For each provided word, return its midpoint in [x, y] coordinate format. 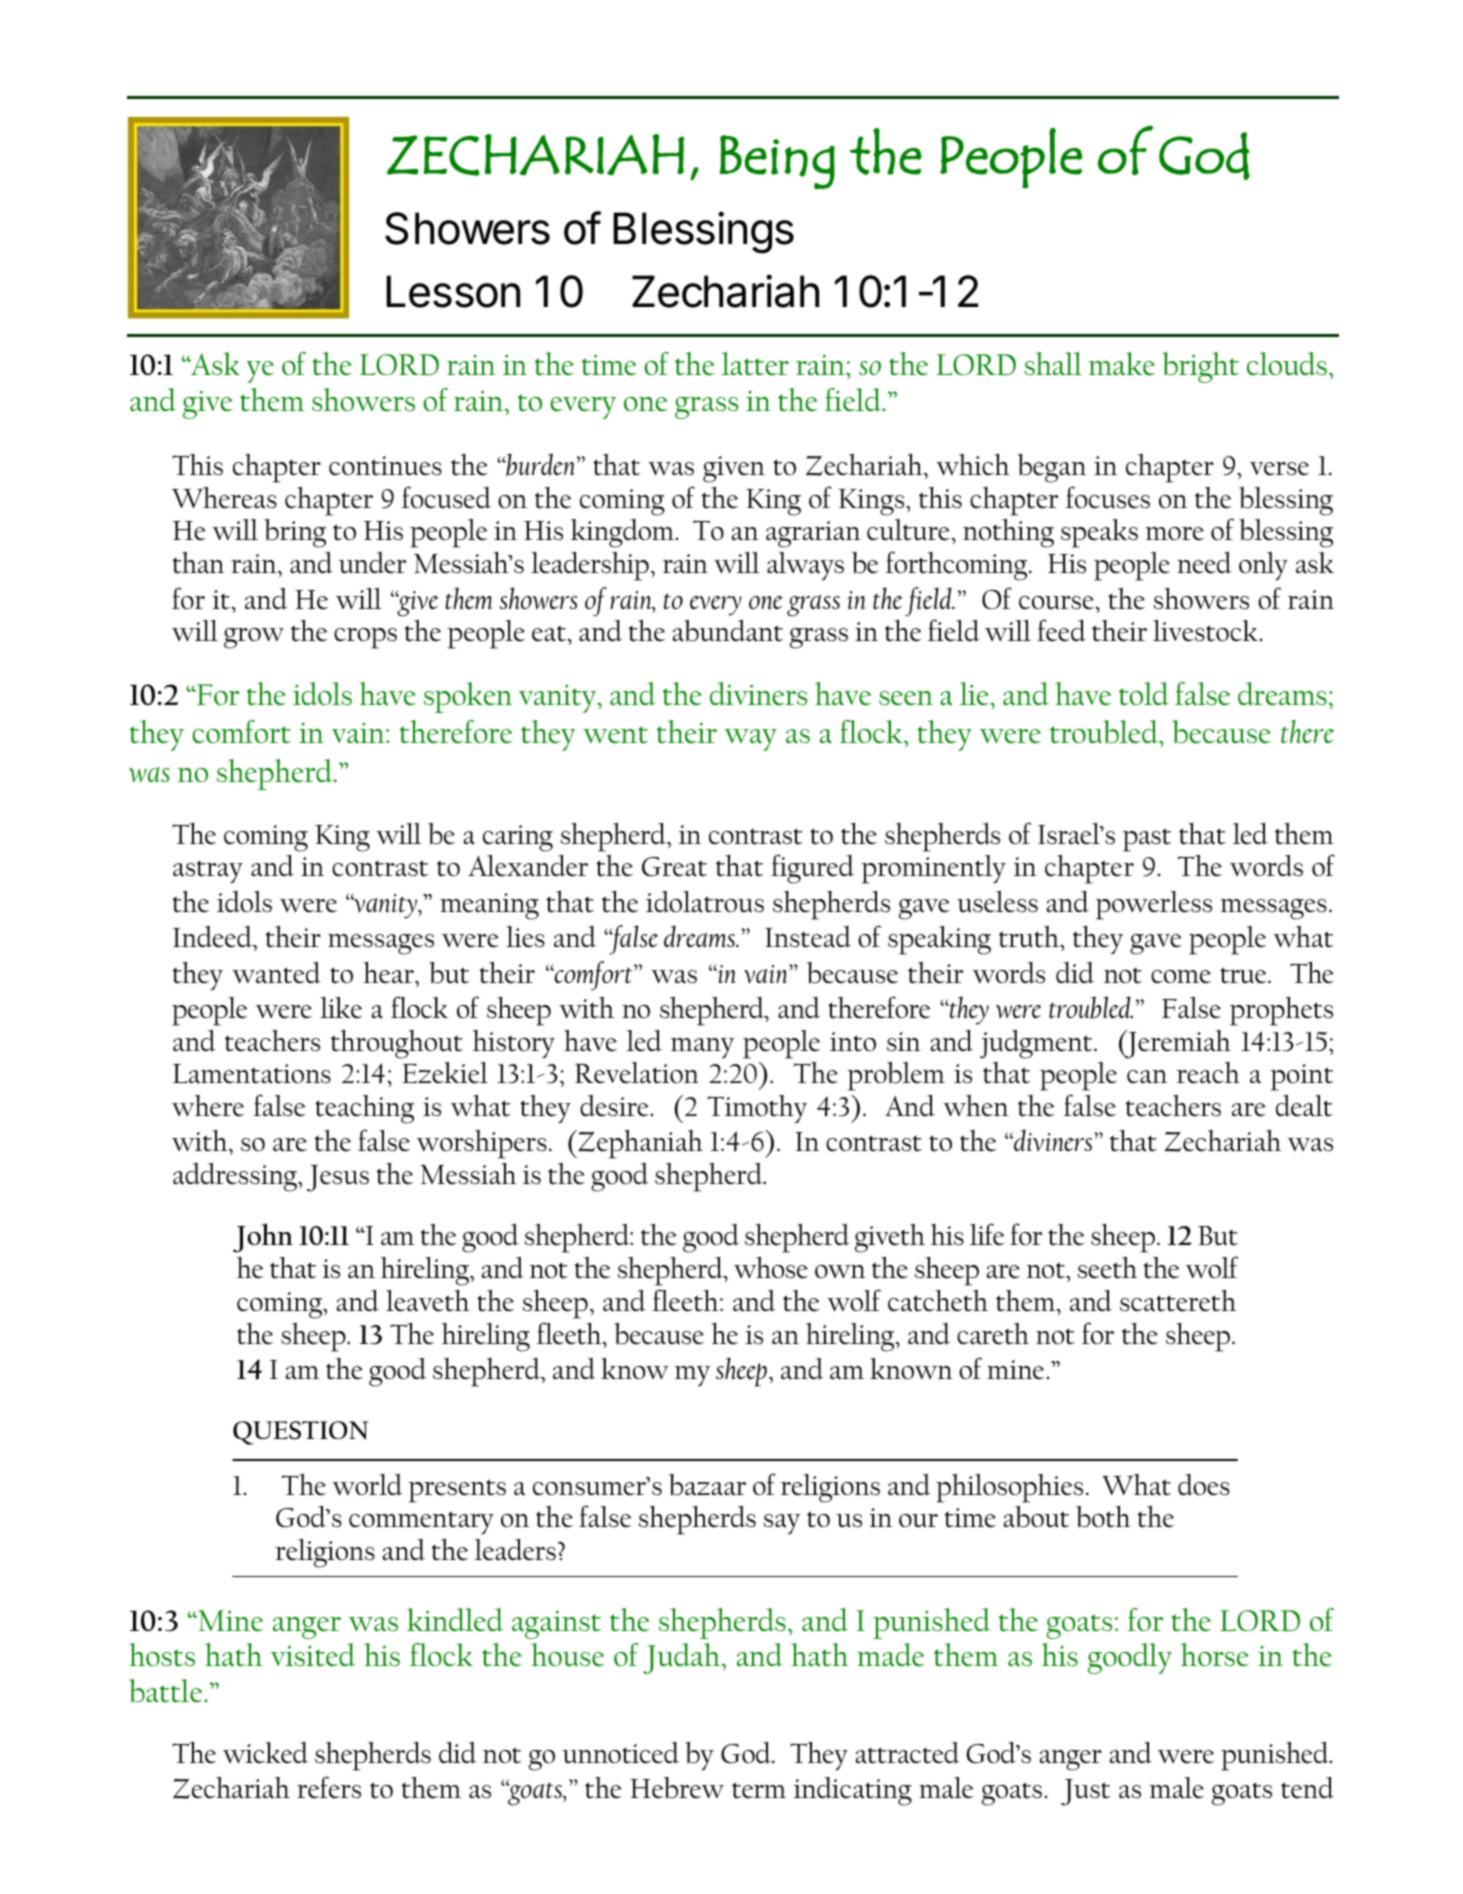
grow [254, 638]
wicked [265, 1753]
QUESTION [300, 1433]
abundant [728, 631]
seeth [1107, 1268]
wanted [276, 973]
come [1181, 977]
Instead [808, 937]
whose [771, 1268]
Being [777, 162]
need [1204, 563]
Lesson [453, 291]
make [1122, 364]
